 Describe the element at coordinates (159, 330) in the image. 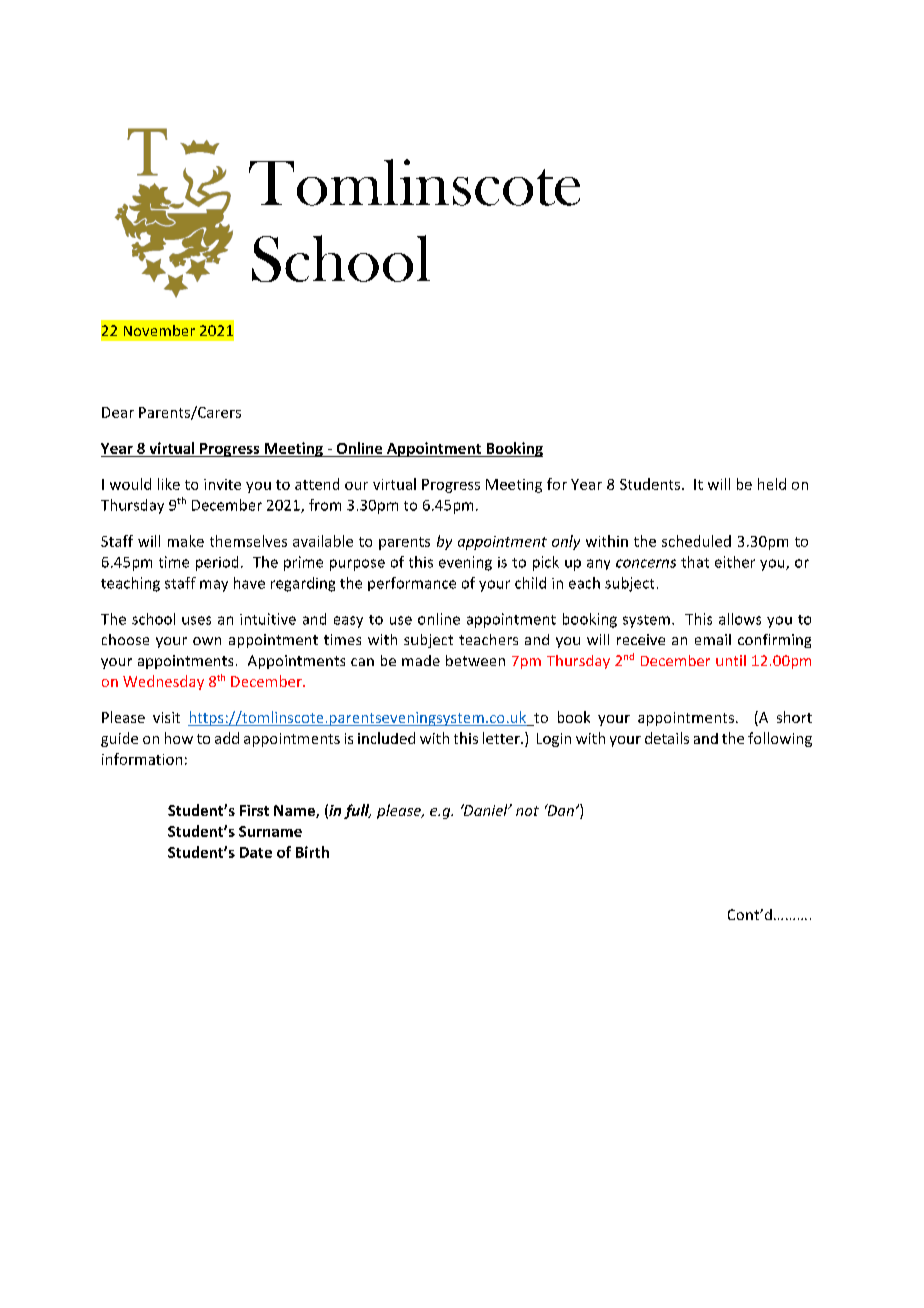

I see `November` at that location.
